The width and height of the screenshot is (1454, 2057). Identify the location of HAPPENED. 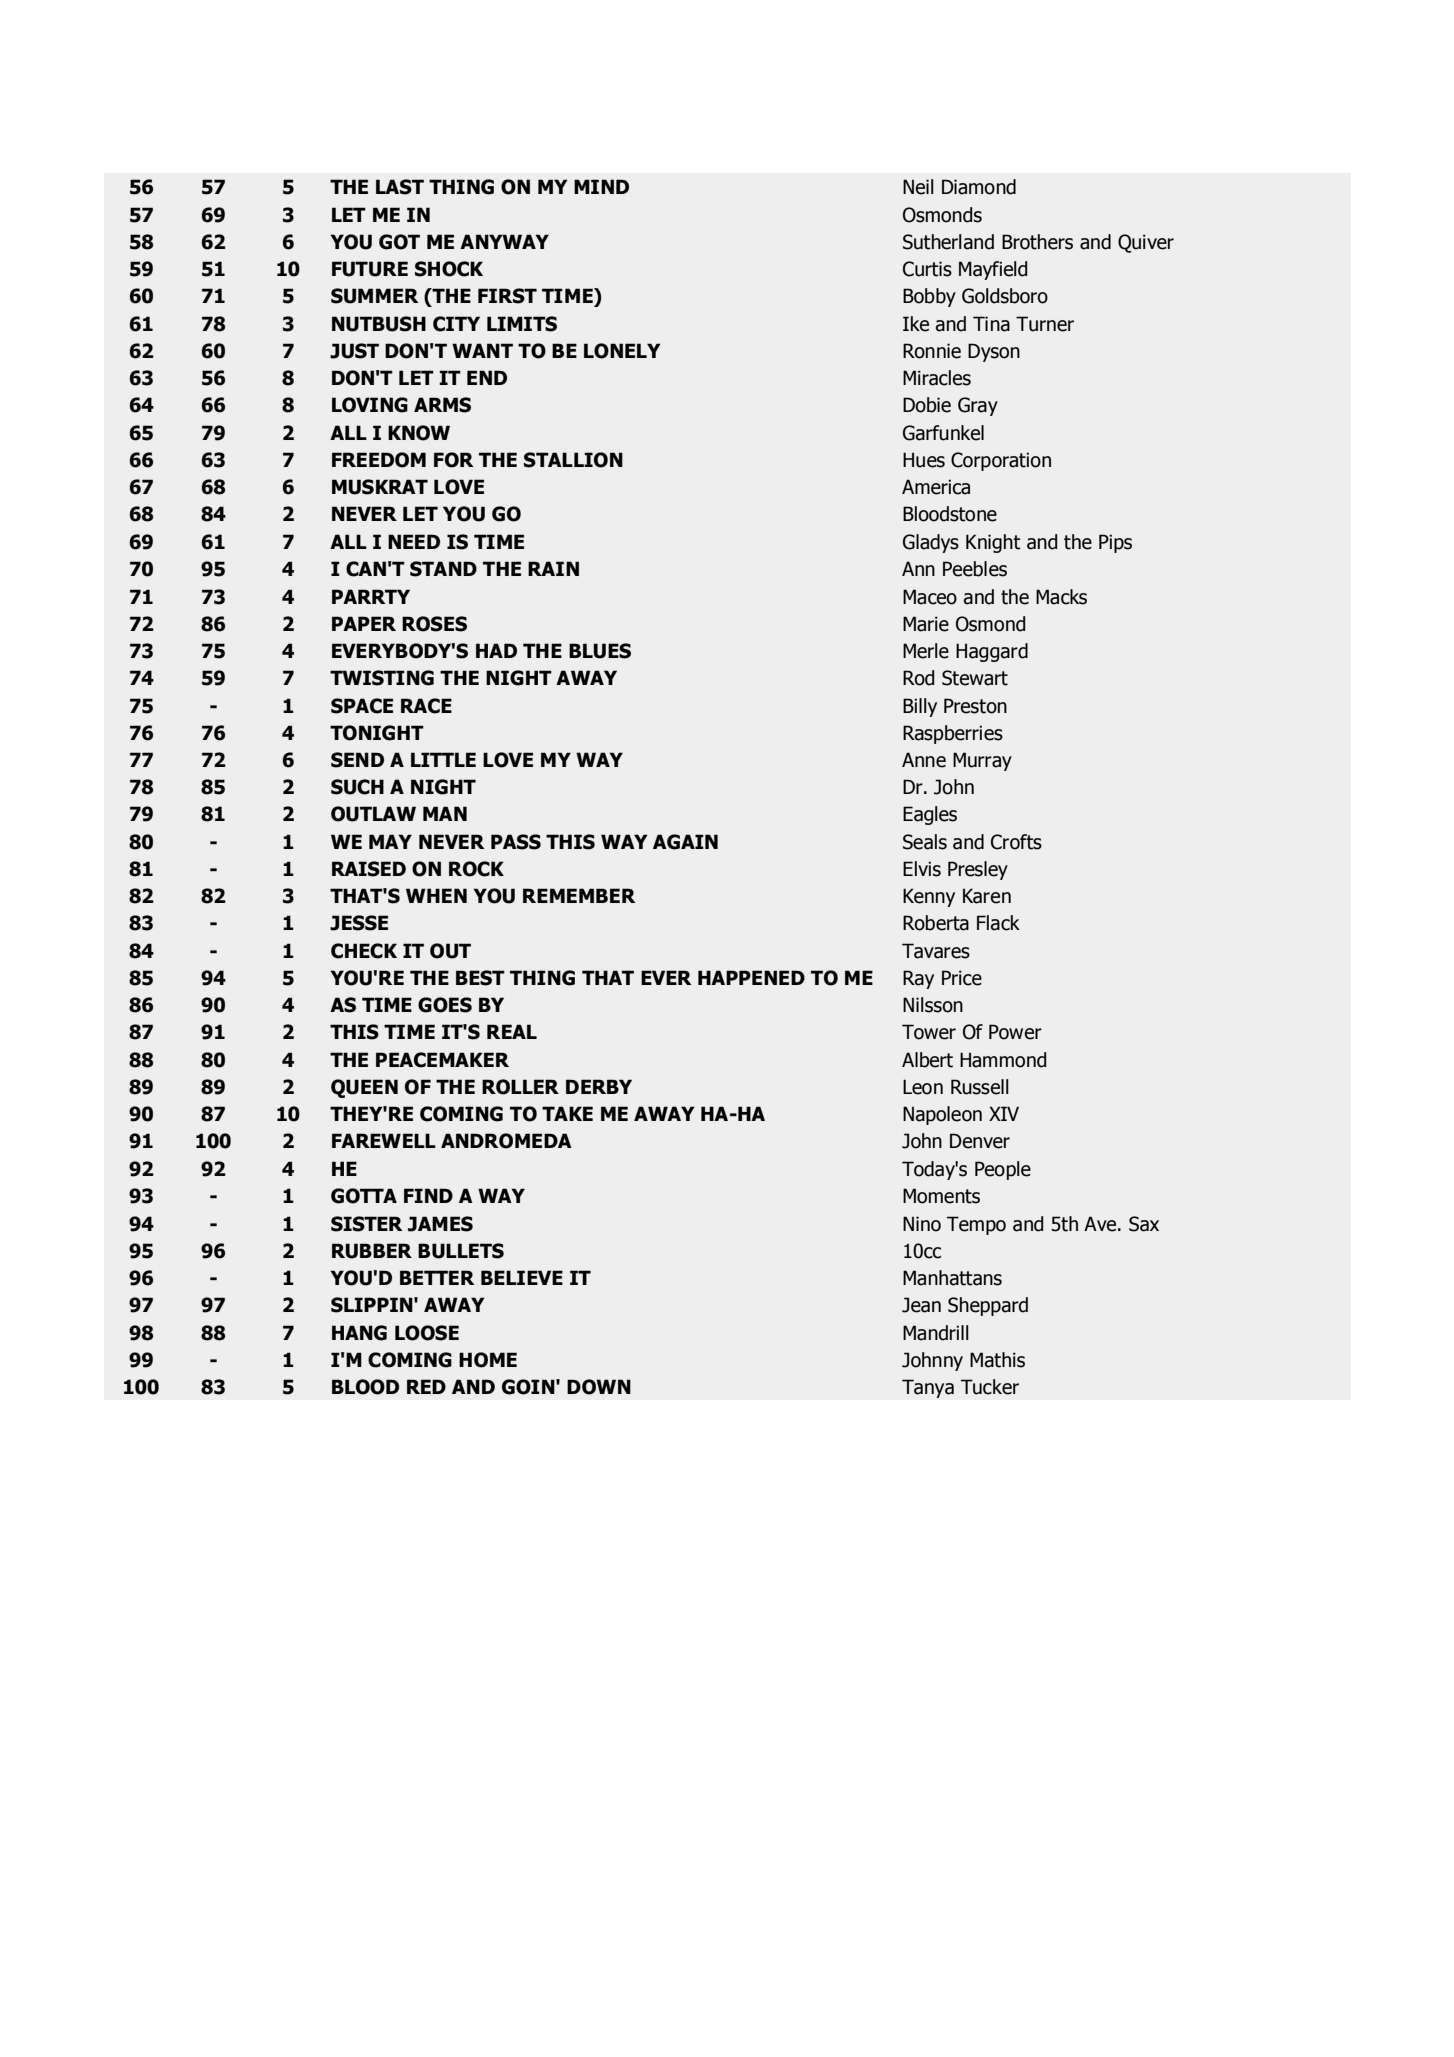
(751, 977).
